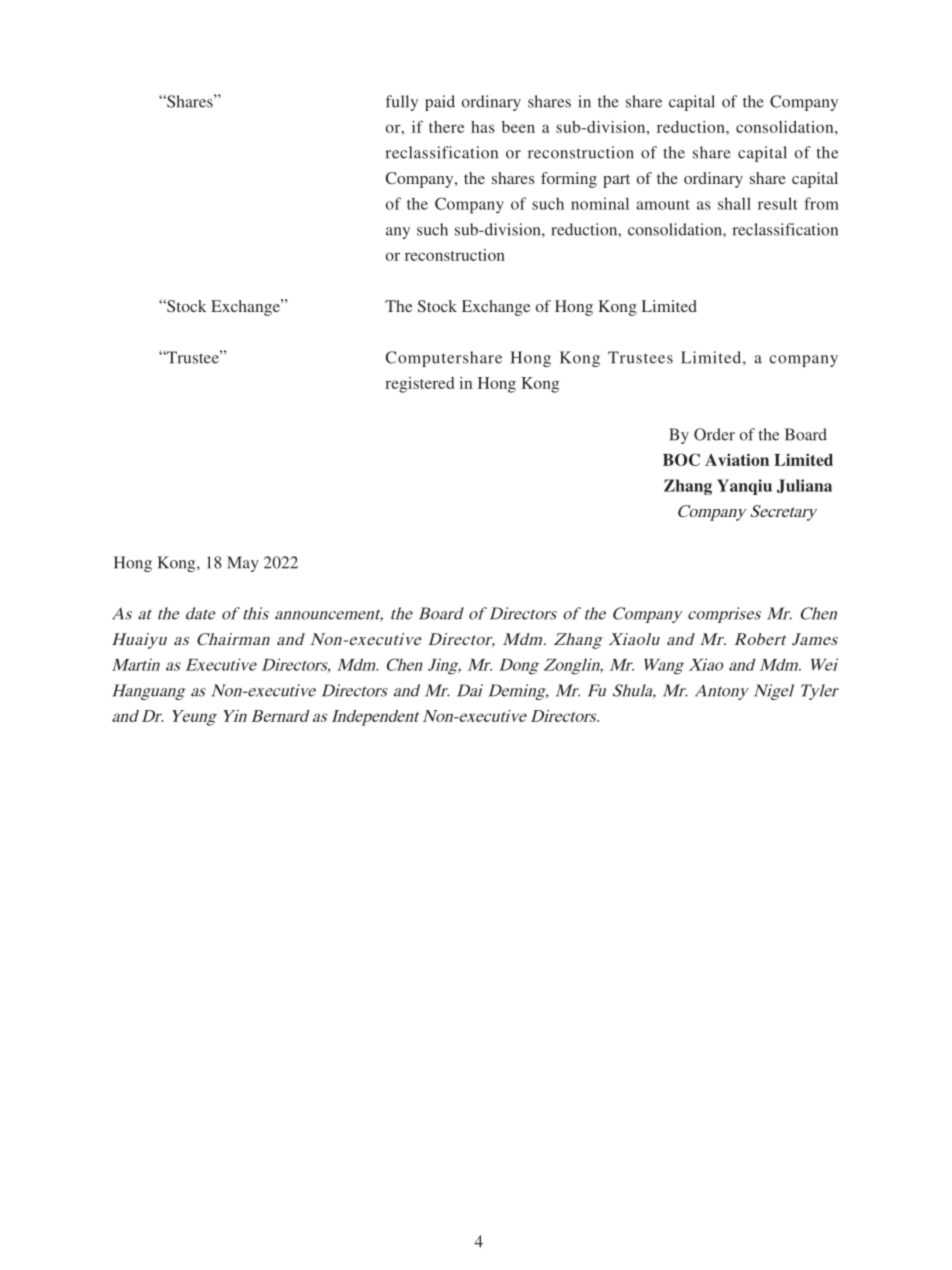  I want to click on fully, so click(402, 103).
